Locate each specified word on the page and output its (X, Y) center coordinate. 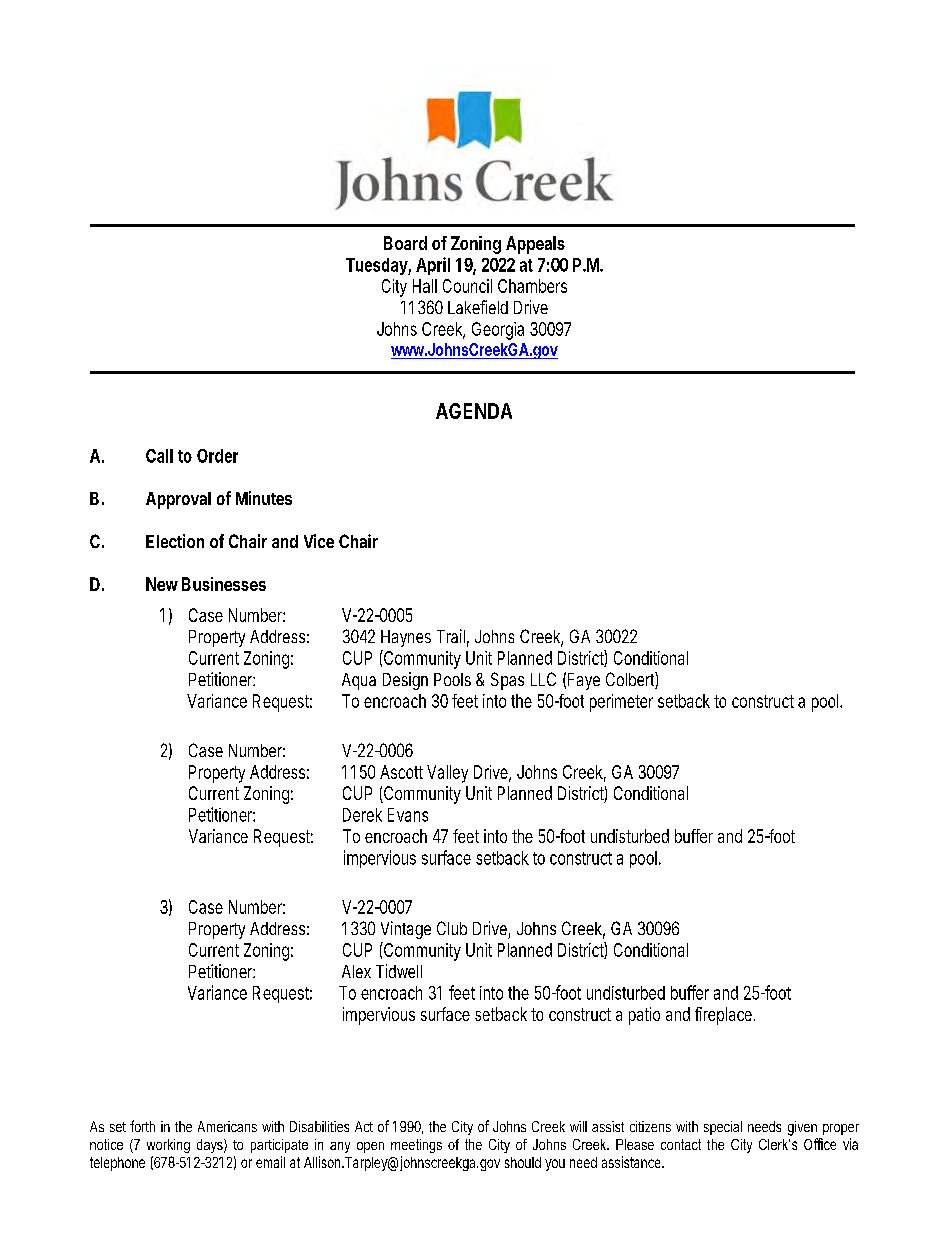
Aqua (359, 681)
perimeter (621, 703)
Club (452, 928)
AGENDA (474, 411)
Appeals (535, 245)
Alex (356, 971)
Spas (507, 681)
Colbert (632, 680)
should (523, 1162)
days (211, 1146)
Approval (178, 500)
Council (467, 286)
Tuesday (378, 266)
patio (644, 1016)
